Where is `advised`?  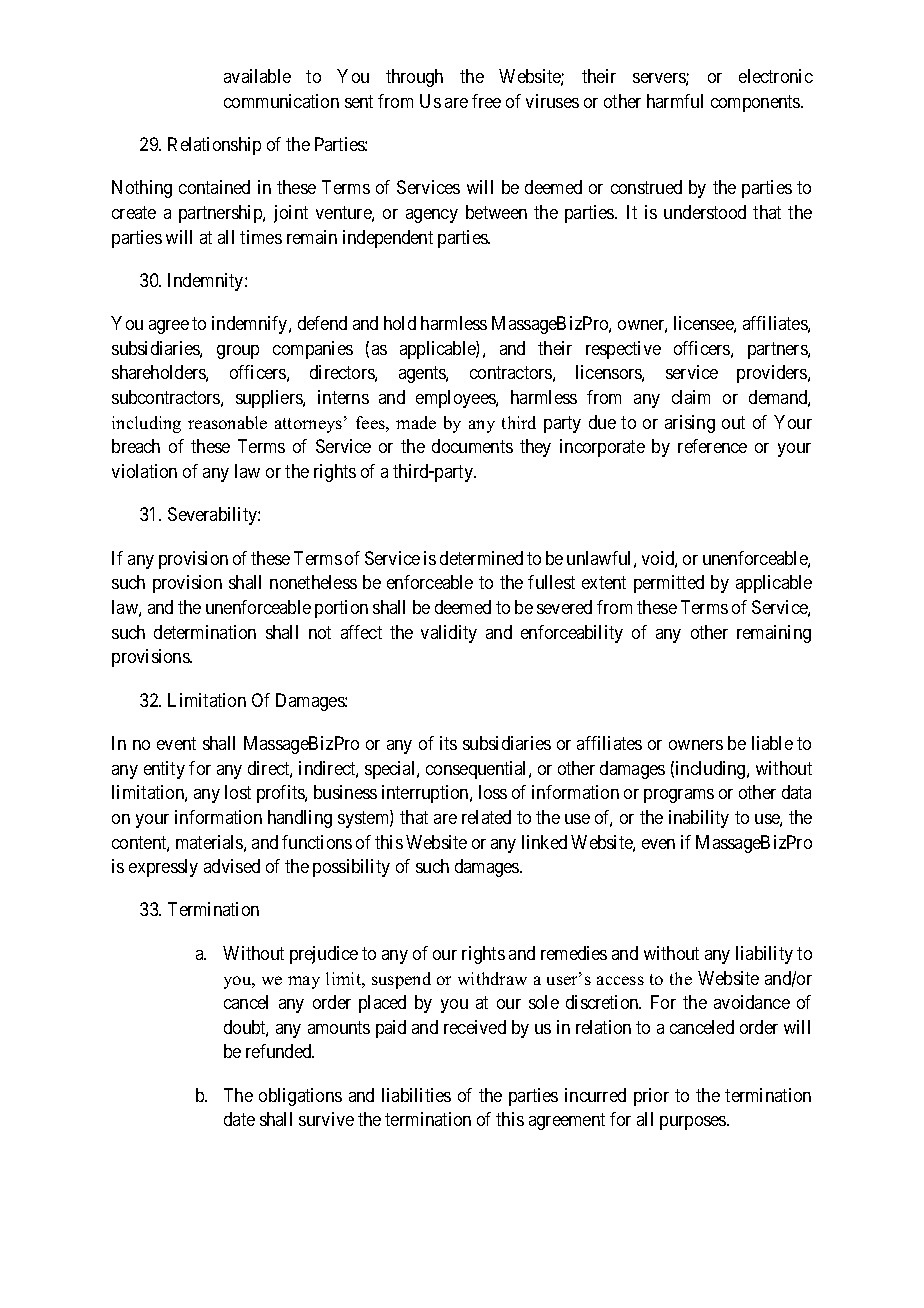 advised is located at coordinates (232, 866).
